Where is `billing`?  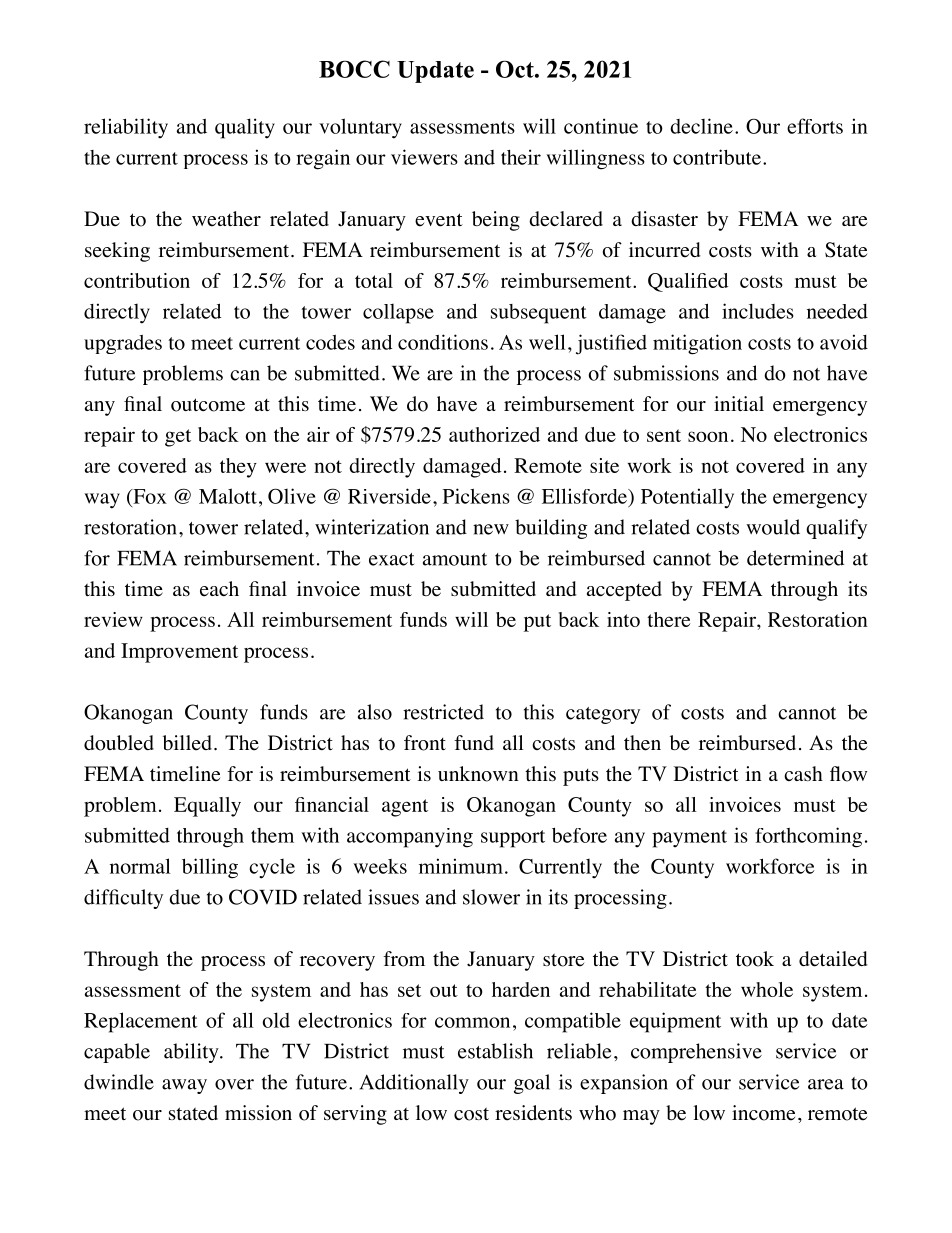 billing is located at coordinates (210, 868).
